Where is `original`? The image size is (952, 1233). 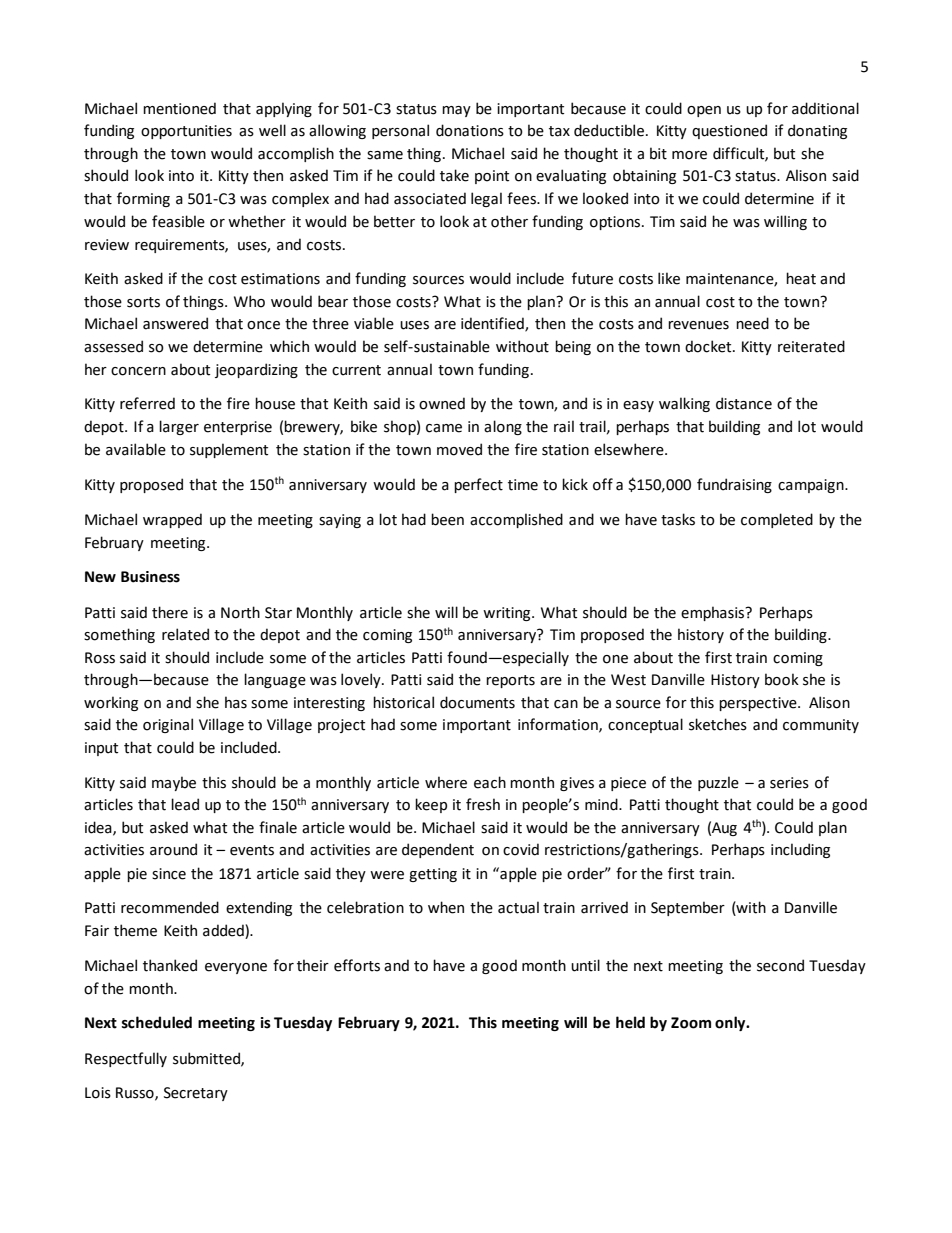
original is located at coordinates (168, 725).
